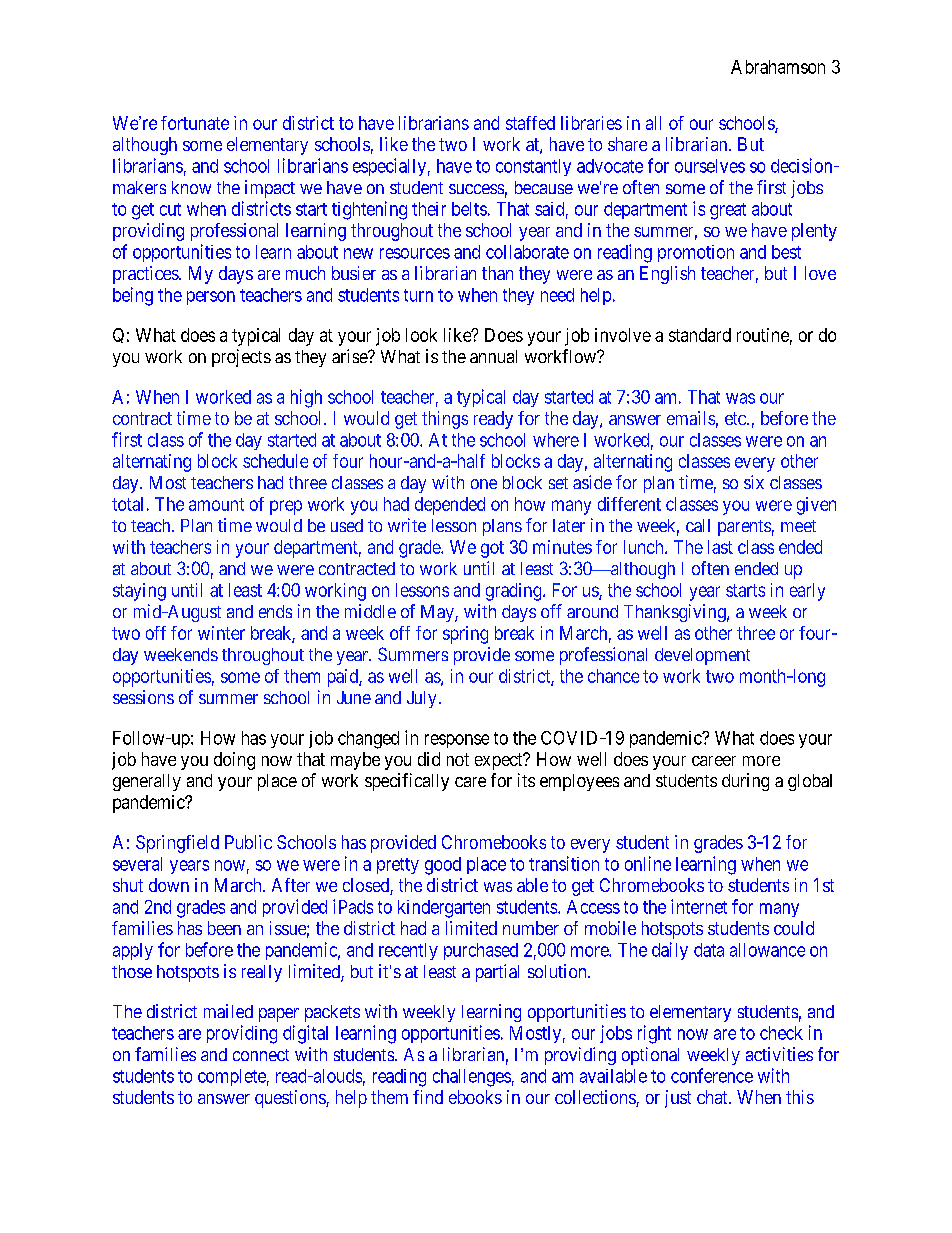 This screenshot has width=952, height=1233. I want to click on schedule, so click(275, 461).
